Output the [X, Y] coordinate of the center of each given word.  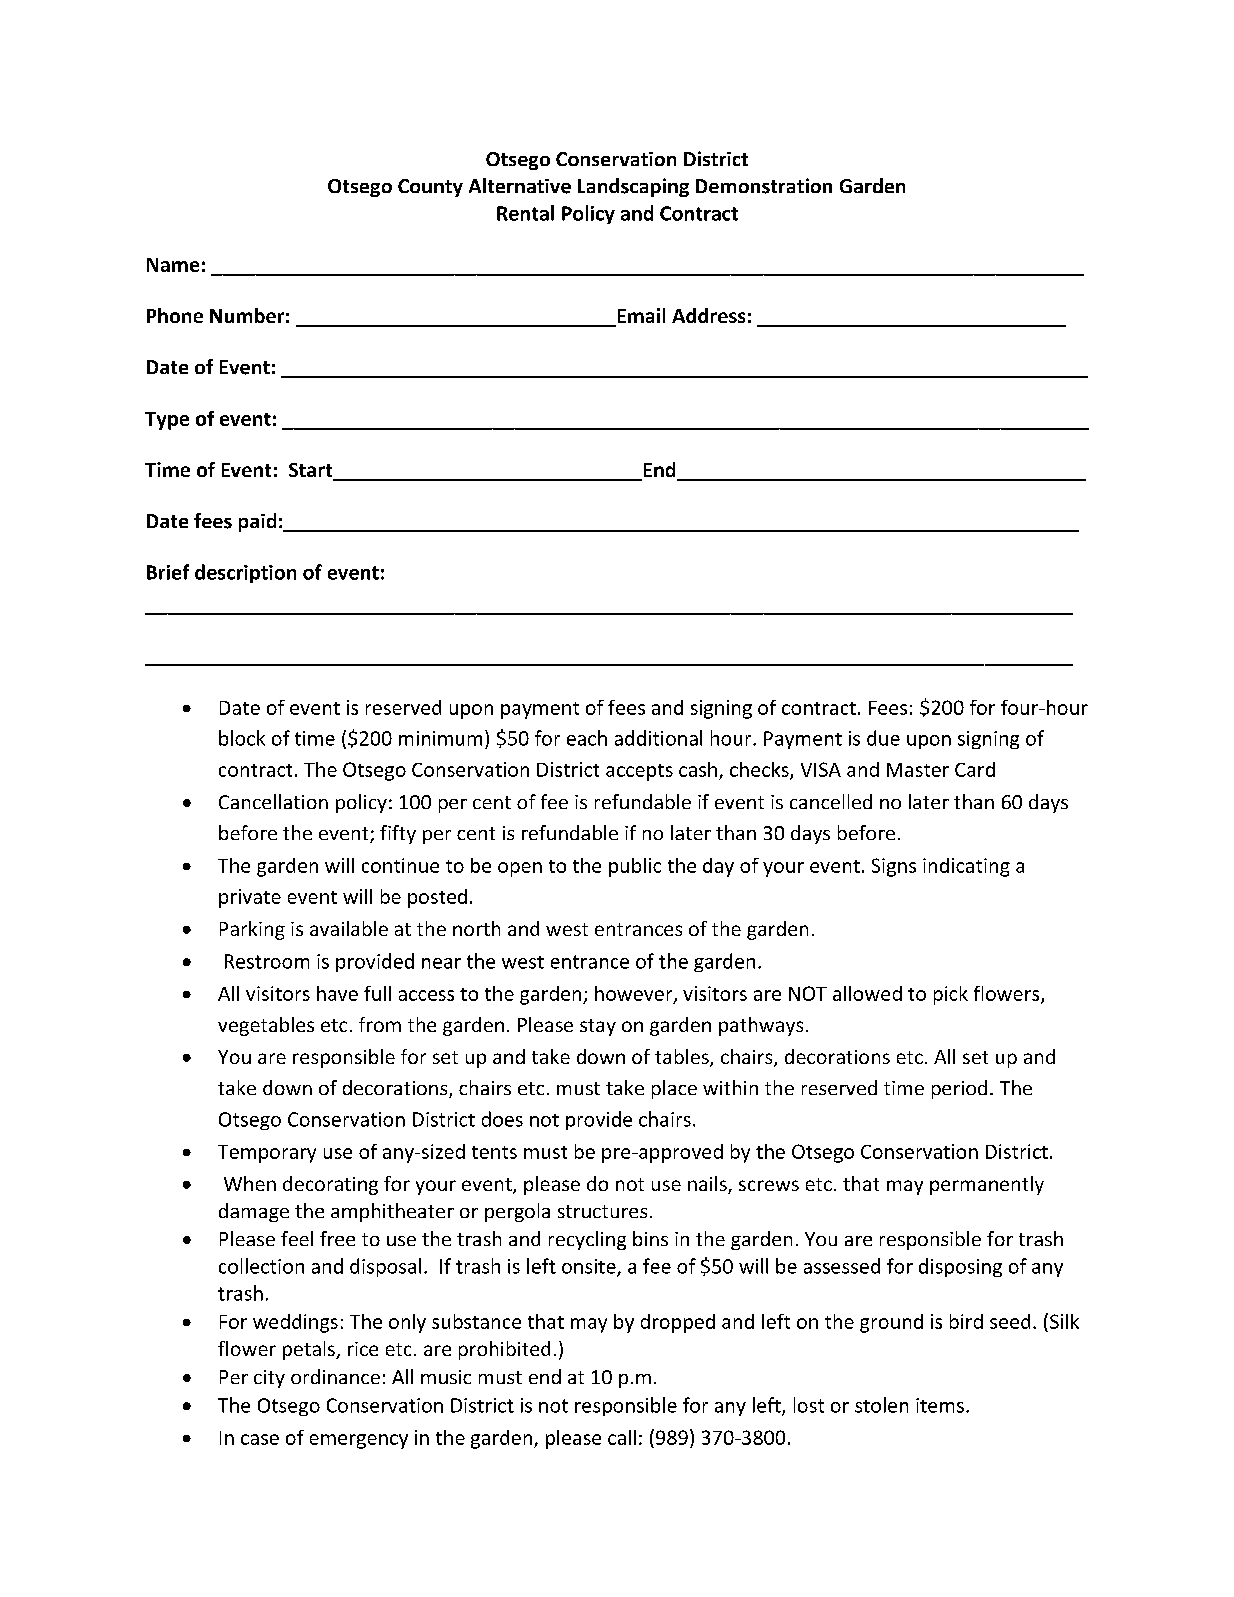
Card [975, 769]
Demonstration [764, 186]
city [269, 1379]
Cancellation [273, 801]
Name [173, 265]
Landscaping [633, 187]
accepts [639, 772]
